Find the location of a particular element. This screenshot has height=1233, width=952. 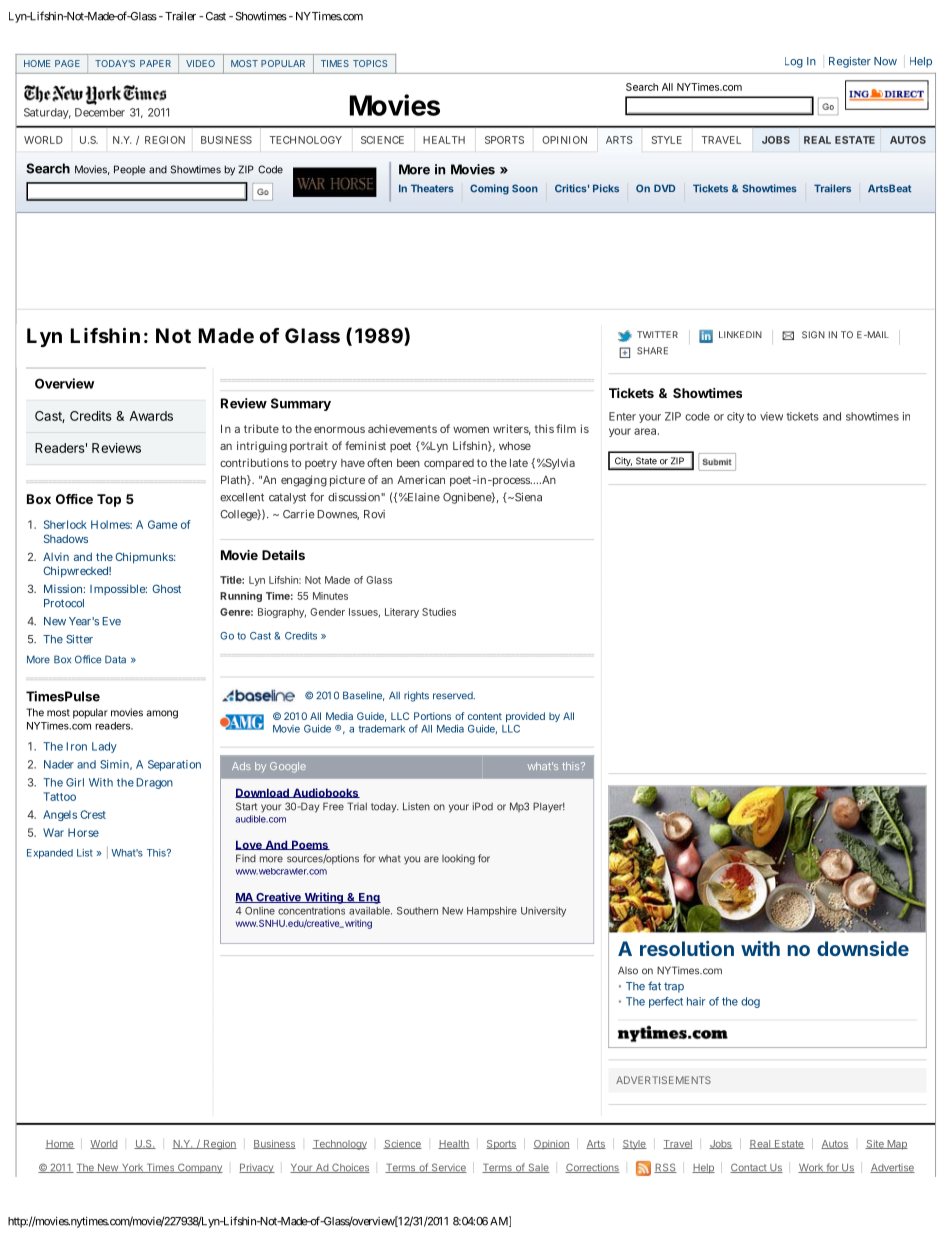

Register is located at coordinates (850, 62).
